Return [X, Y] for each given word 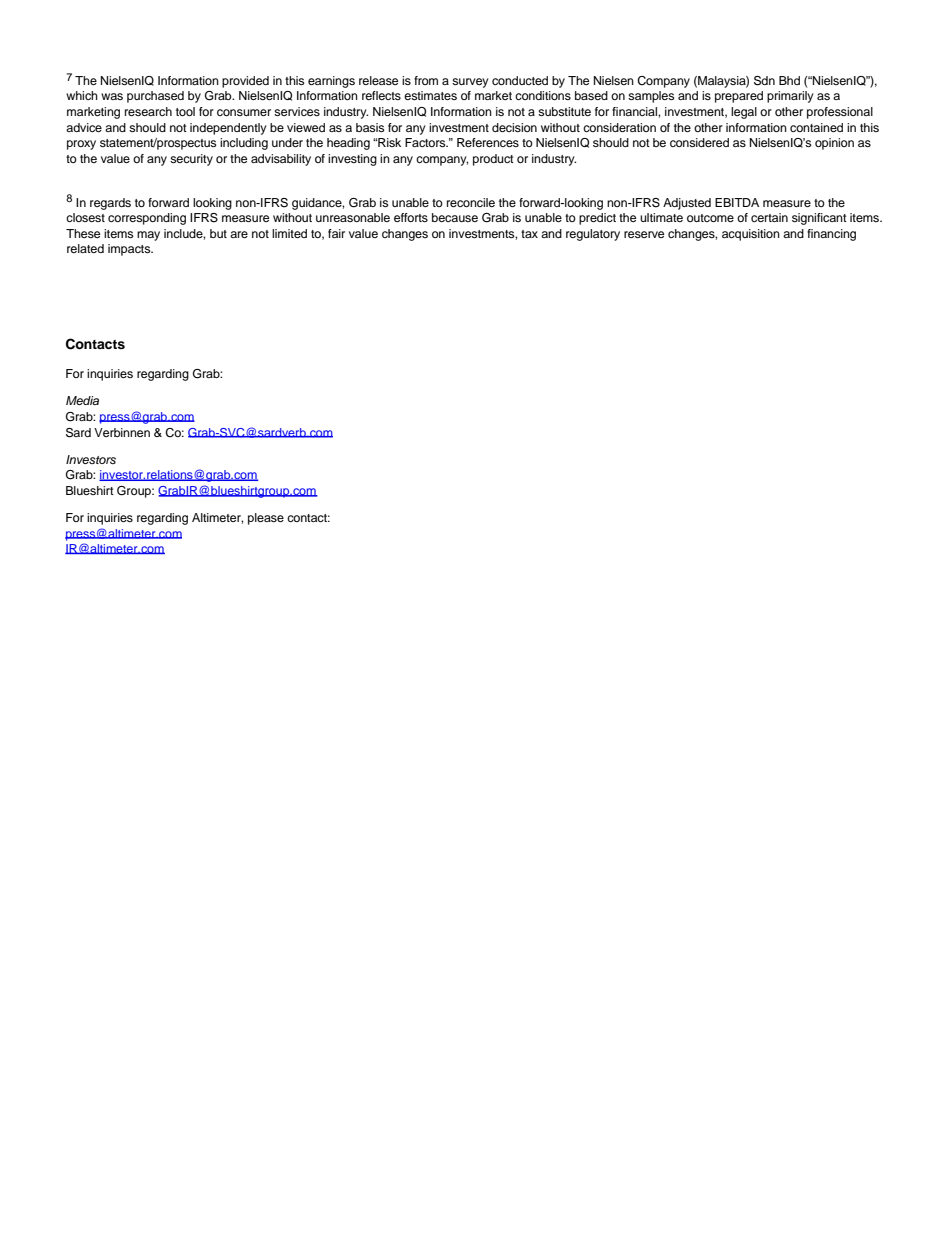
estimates [430, 95]
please [266, 519]
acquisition [751, 235]
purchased [155, 97]
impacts [130, 250]
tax [529, 234]
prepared [739, 97]
